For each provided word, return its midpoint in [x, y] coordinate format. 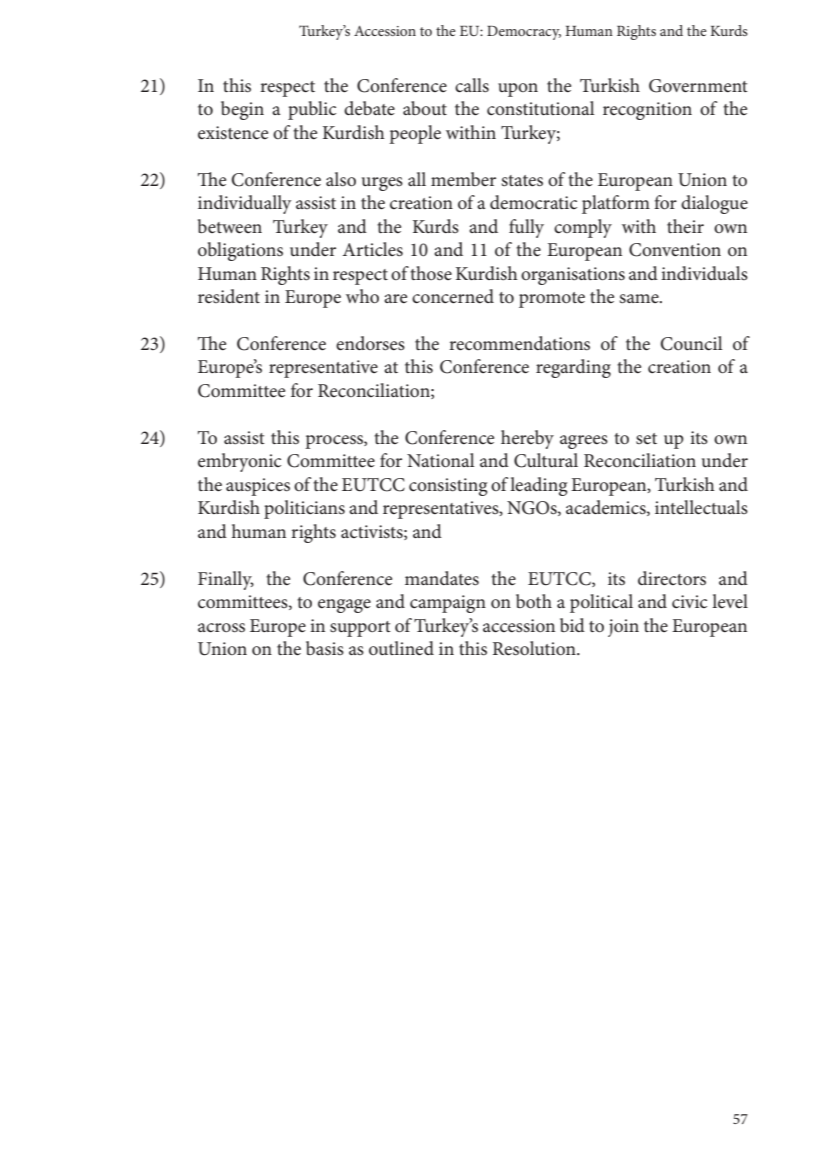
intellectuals [701, 507]
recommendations [519, 343]
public [312, 110]
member [463, 179]
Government [698, 86]
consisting [448, 487]
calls [472, 85]
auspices [258, 487]
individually [245, 204]
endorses [370, 343]
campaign [448, 604]
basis [325, 648]
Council [691, 343]
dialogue [714, 204]
